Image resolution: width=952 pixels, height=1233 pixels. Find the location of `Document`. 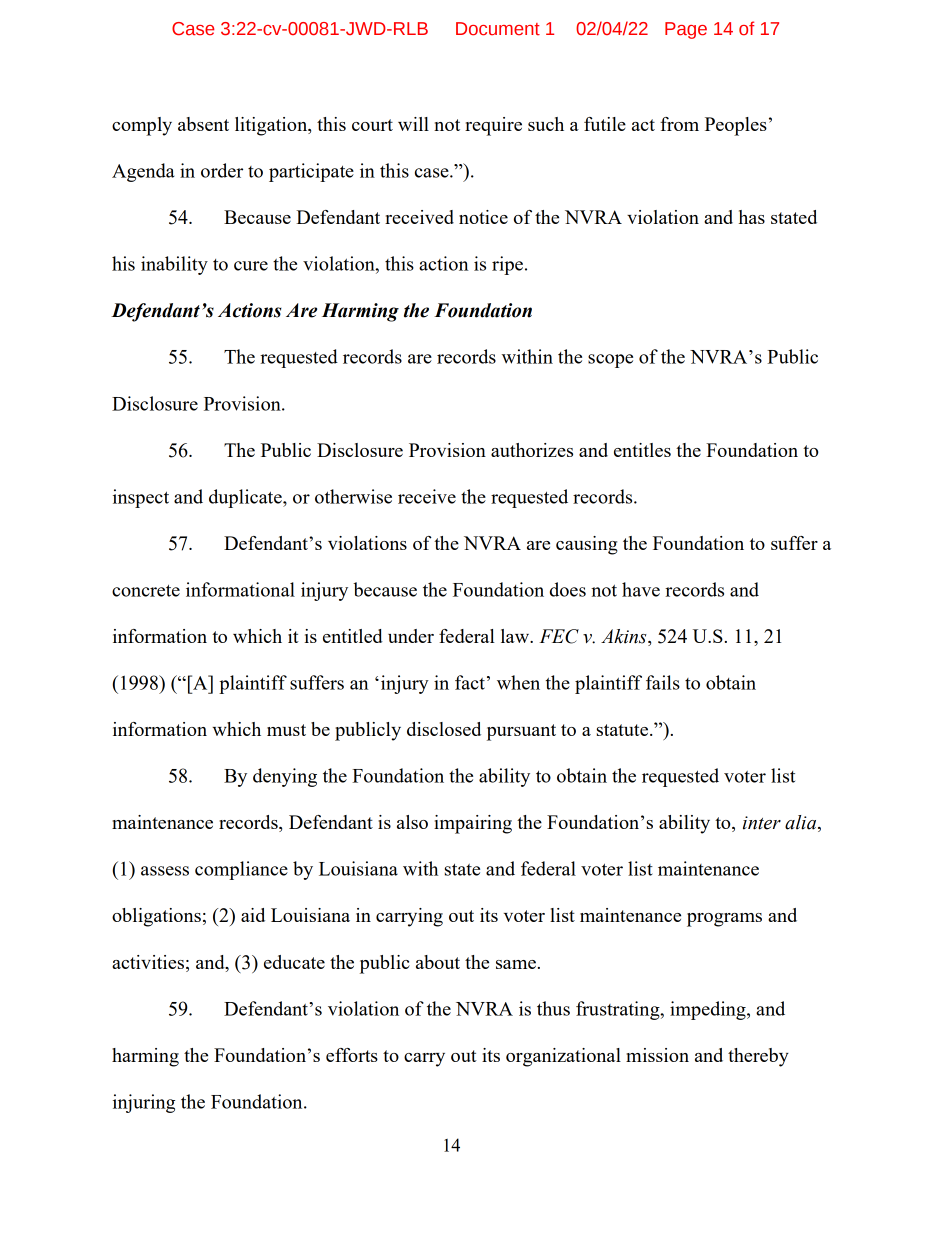

Document is located at coordinates (498, 29).
